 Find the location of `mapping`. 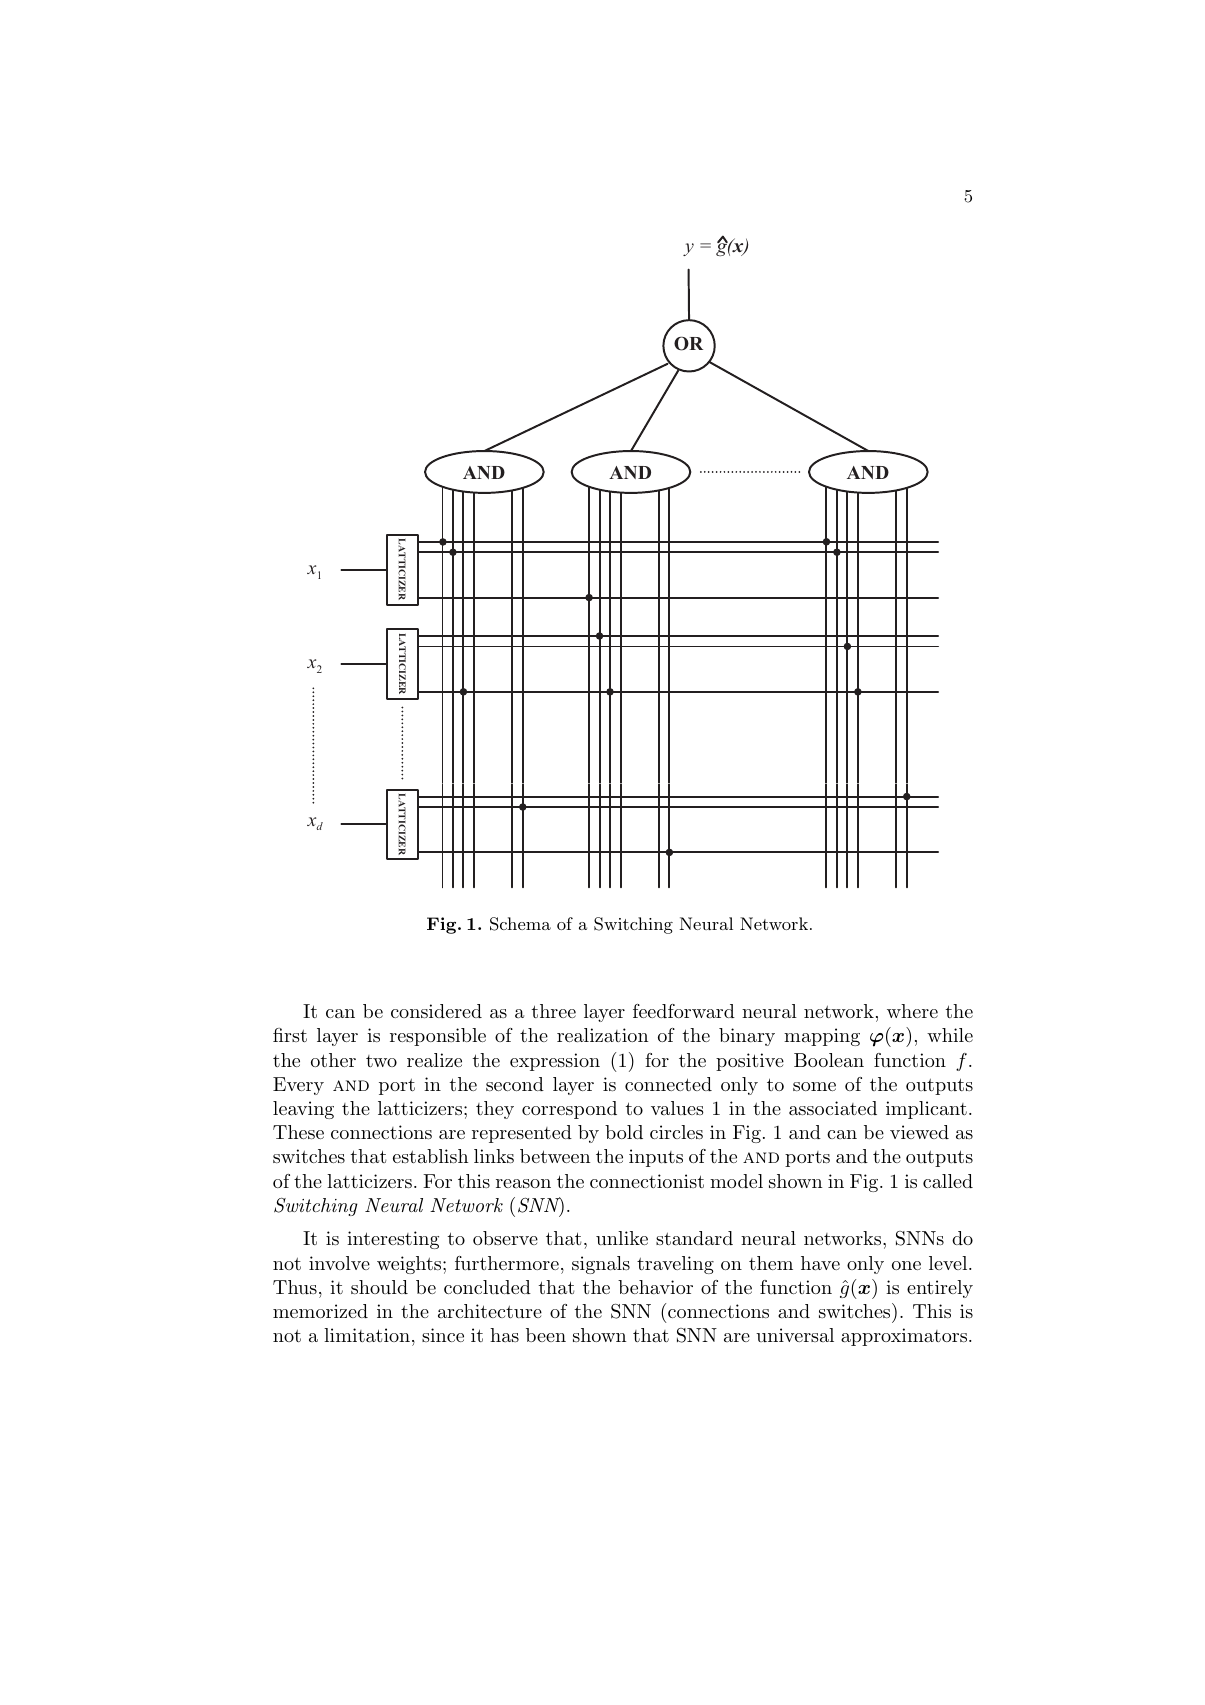

mapping is located at coordinates (822, 1037).
